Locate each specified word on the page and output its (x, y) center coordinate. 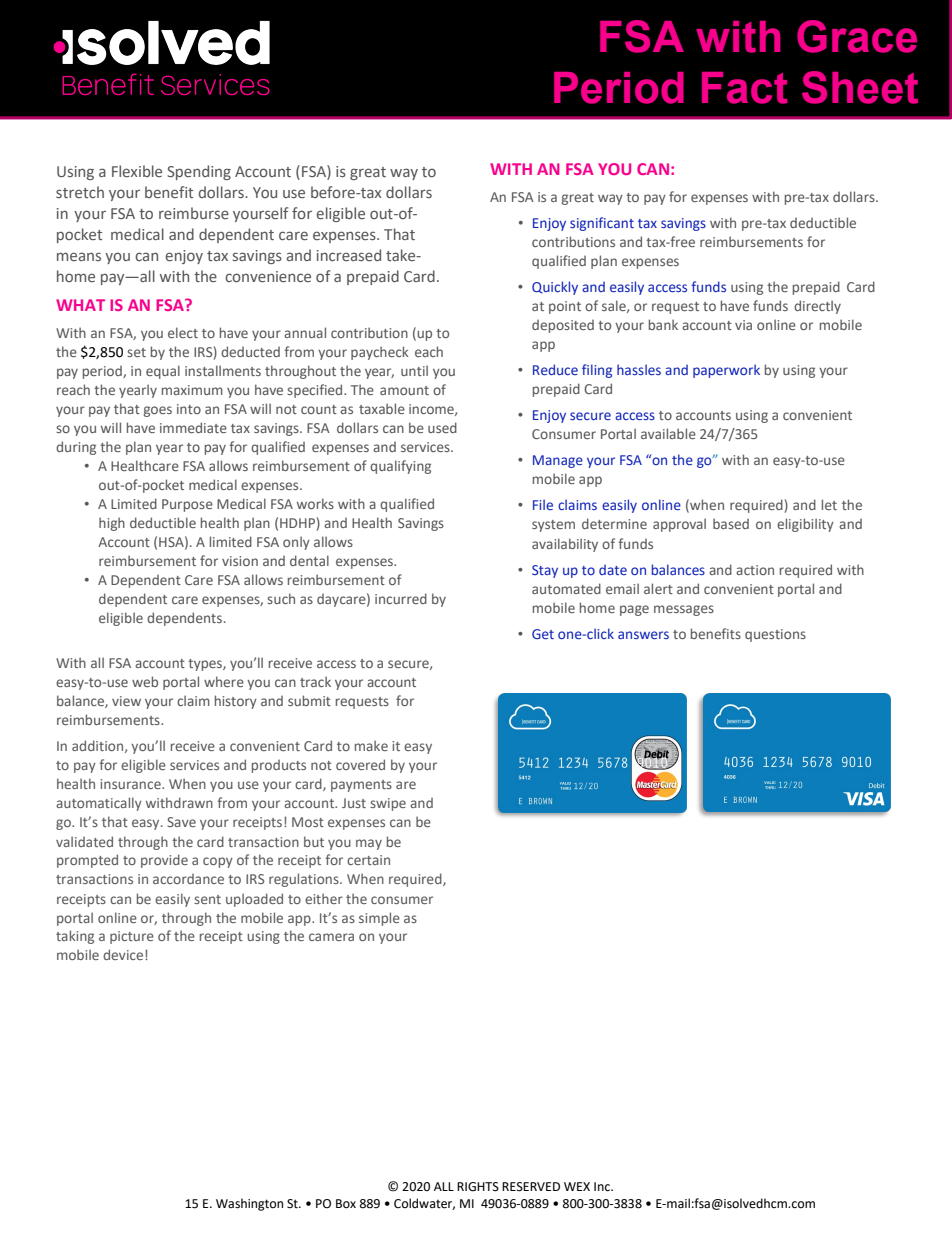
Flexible (137, 171)
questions (775, 635)
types (206, 665)
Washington (249, 1204)
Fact (745, 88)
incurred (401, 598)
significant (602, 224)
